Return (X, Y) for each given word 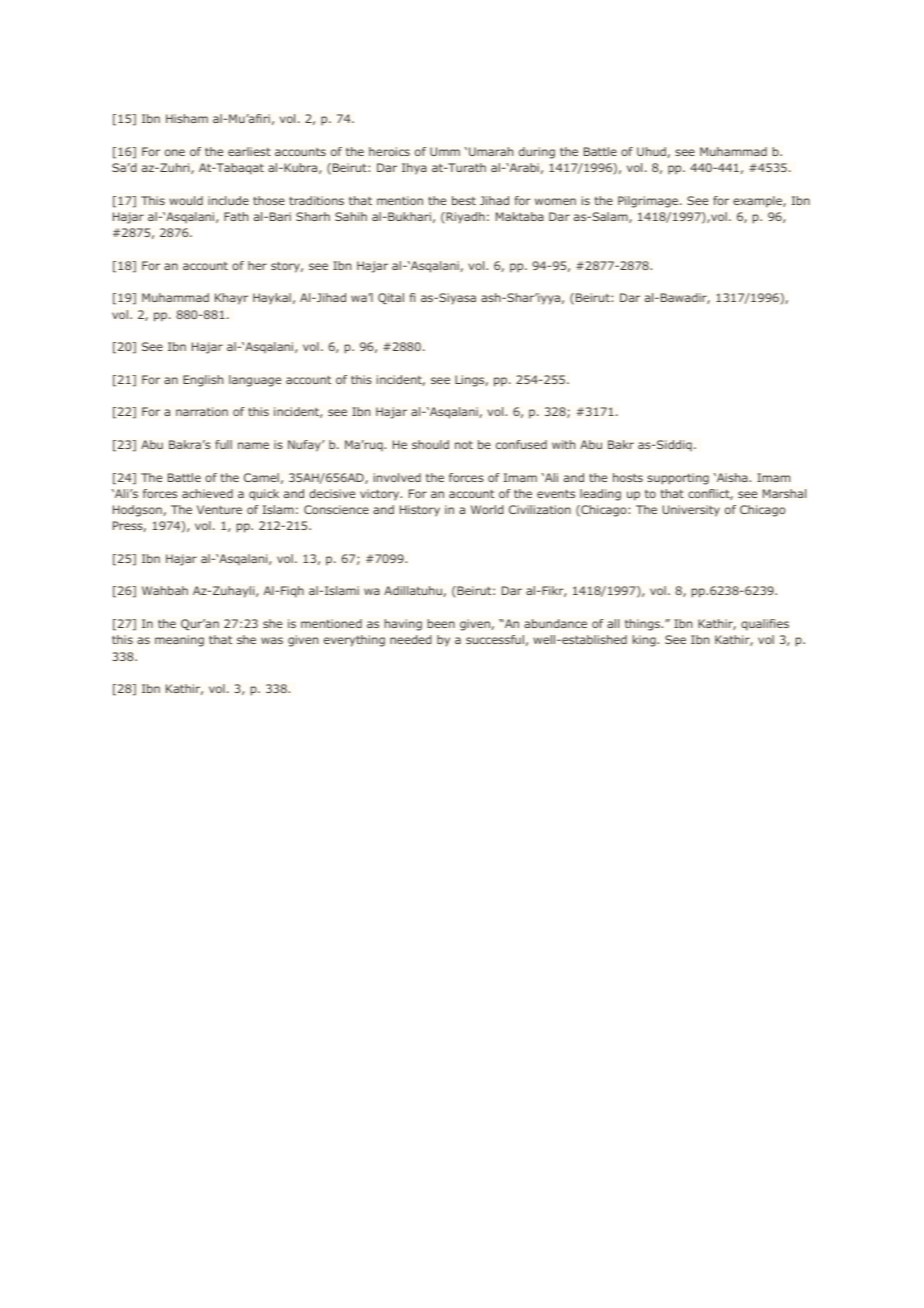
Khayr (231, 299)
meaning (179, 641)
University (691, 511)
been (441, 623)
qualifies (765, 625)
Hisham (187, 118)
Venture (219, 509)
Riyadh (464, 218)
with (563, 444)
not (464, 445)
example (758, 202)
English (203, 381)
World (487, 509)
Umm (445, 151)
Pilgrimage (649, 202)
